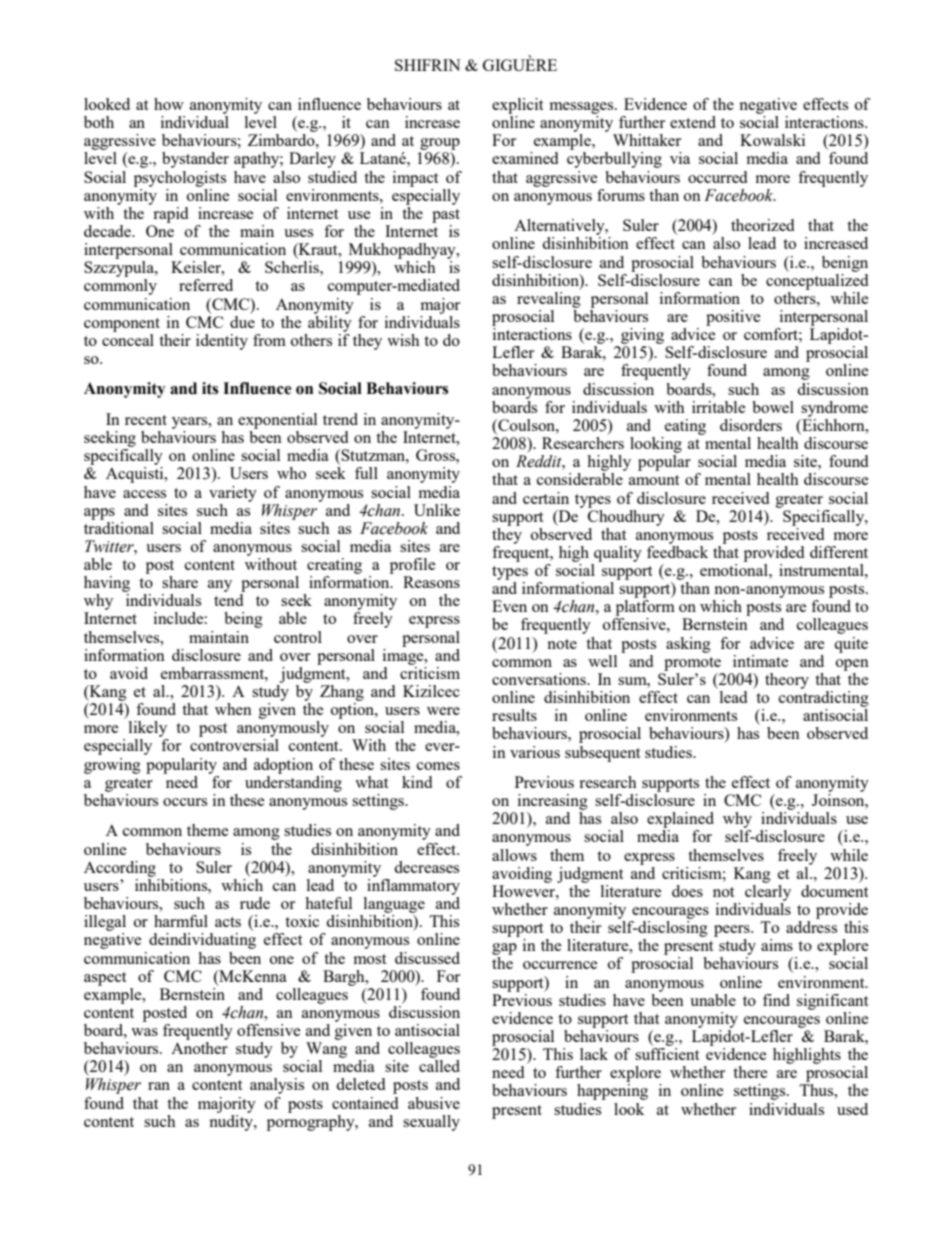  I want to click on decreases, so click(426, 867).
